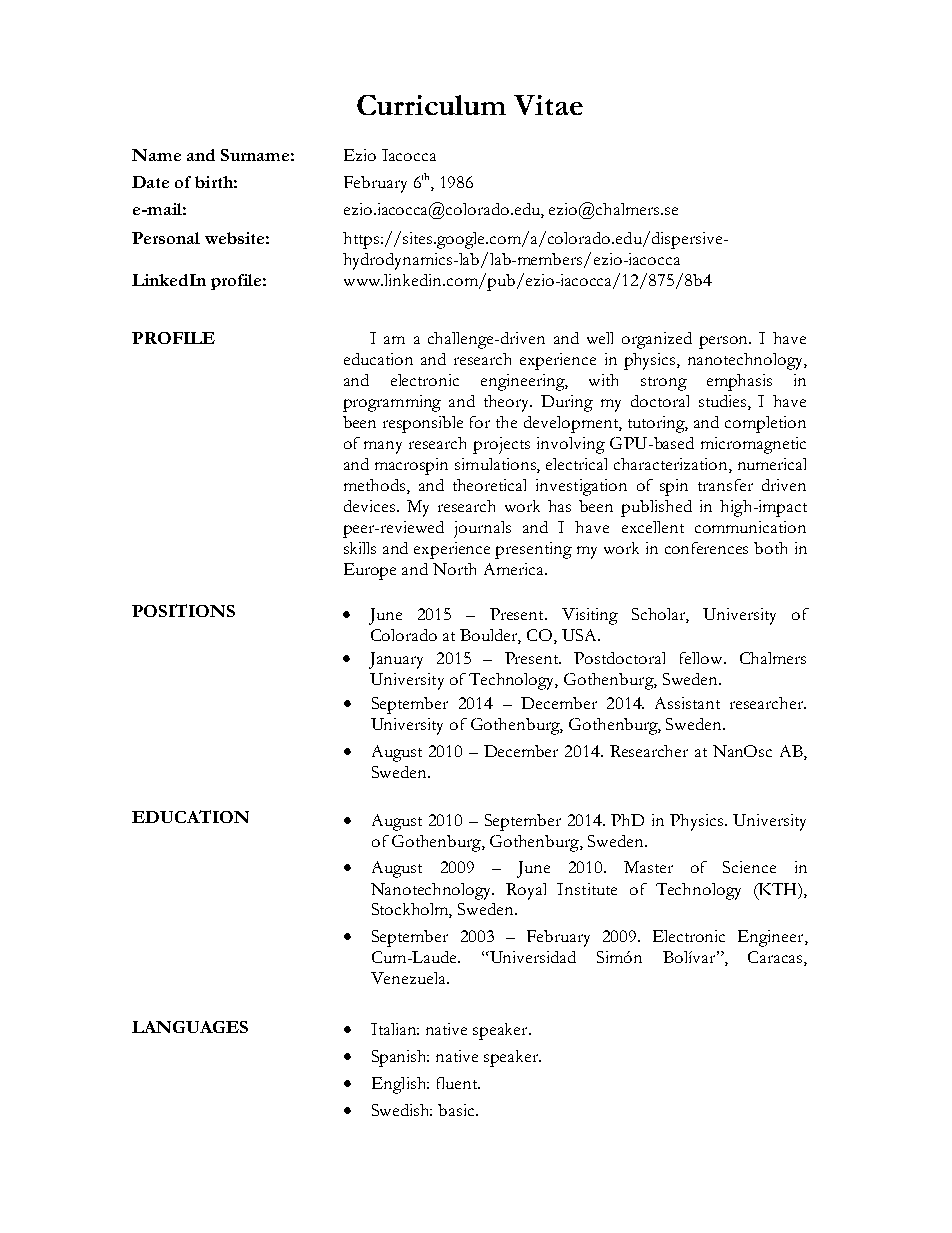 This page has width=952, height=1233. I want to click on Date, so click(150, 182).
